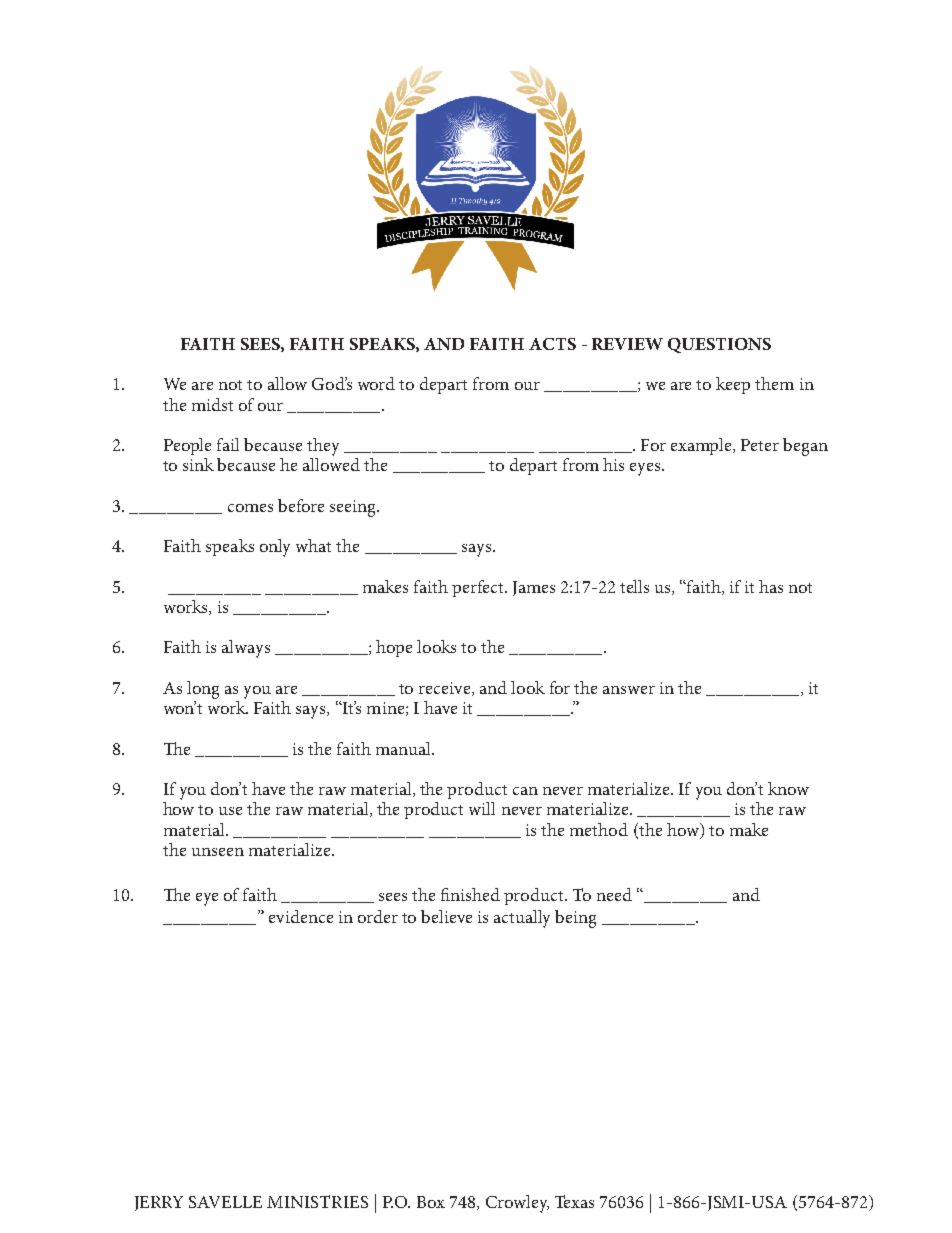  Describe the element at coordinates (275, 548) in the image. I see `only` at that location.
